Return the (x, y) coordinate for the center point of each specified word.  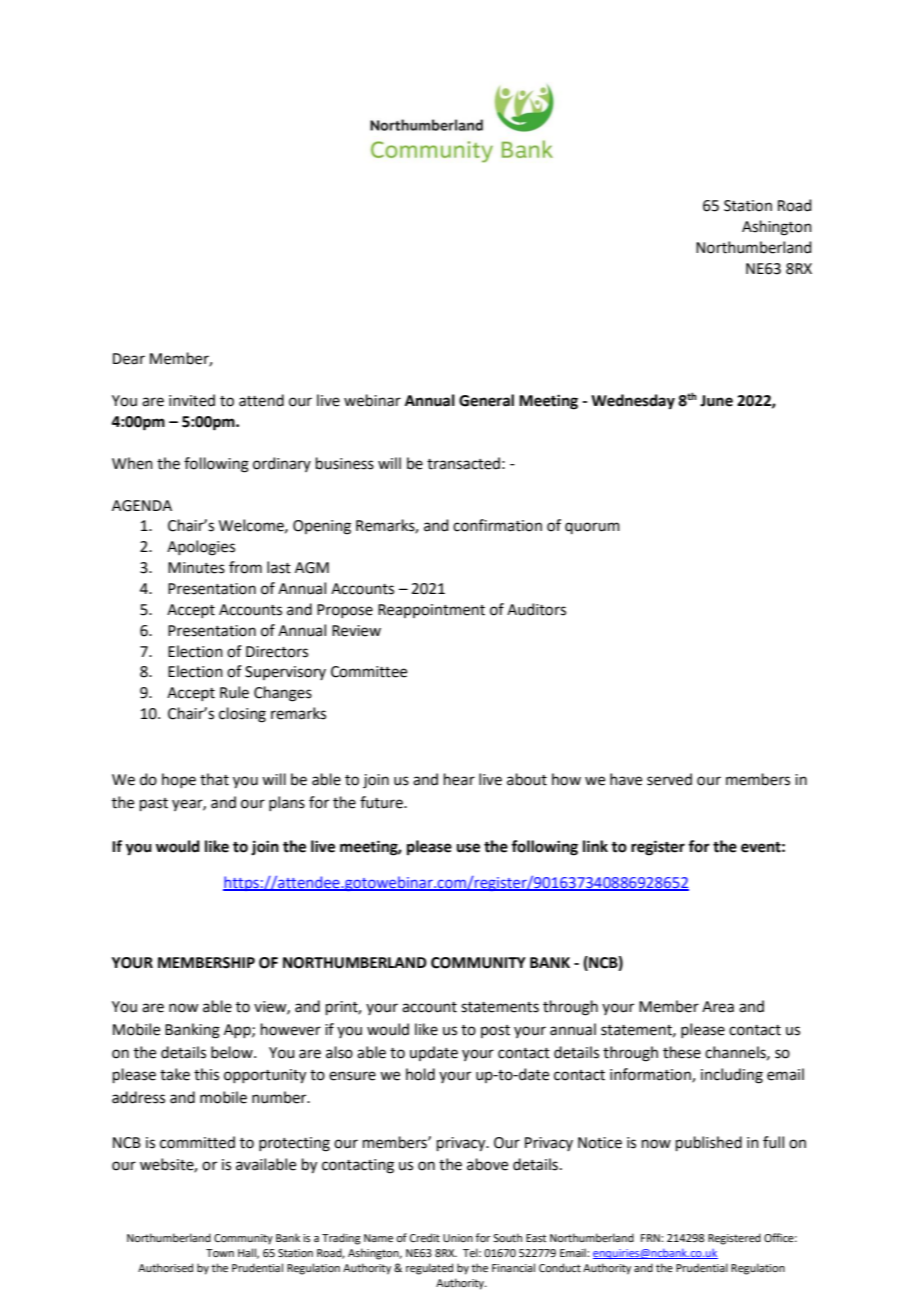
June (716, 401)
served (669, 779)
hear (459, 779)
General (486, 400)
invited (192, 400)
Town (220, 1253)
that (214, 779)
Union (458, 1238)
